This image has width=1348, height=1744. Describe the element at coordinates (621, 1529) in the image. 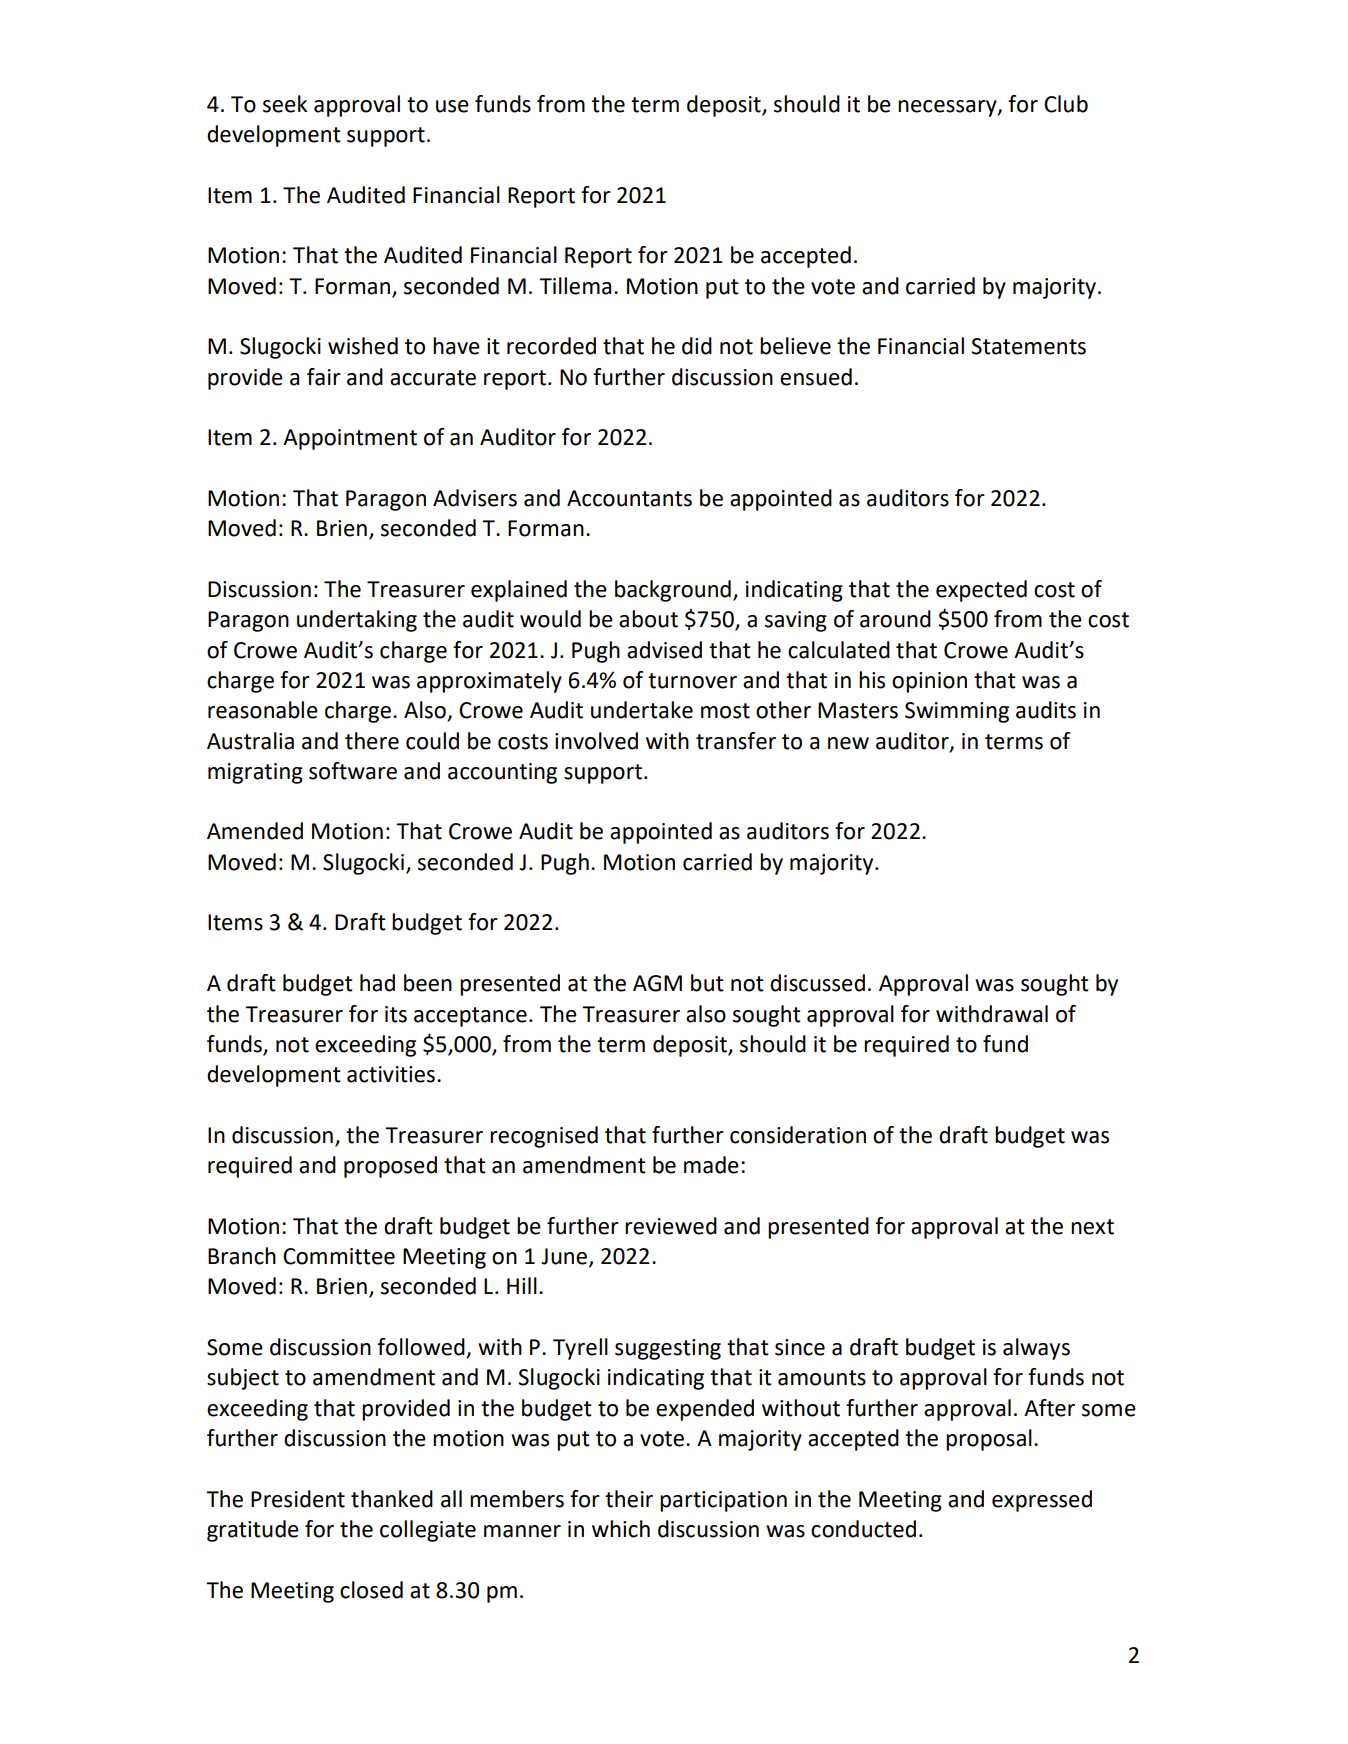

I see `which` at that location.
